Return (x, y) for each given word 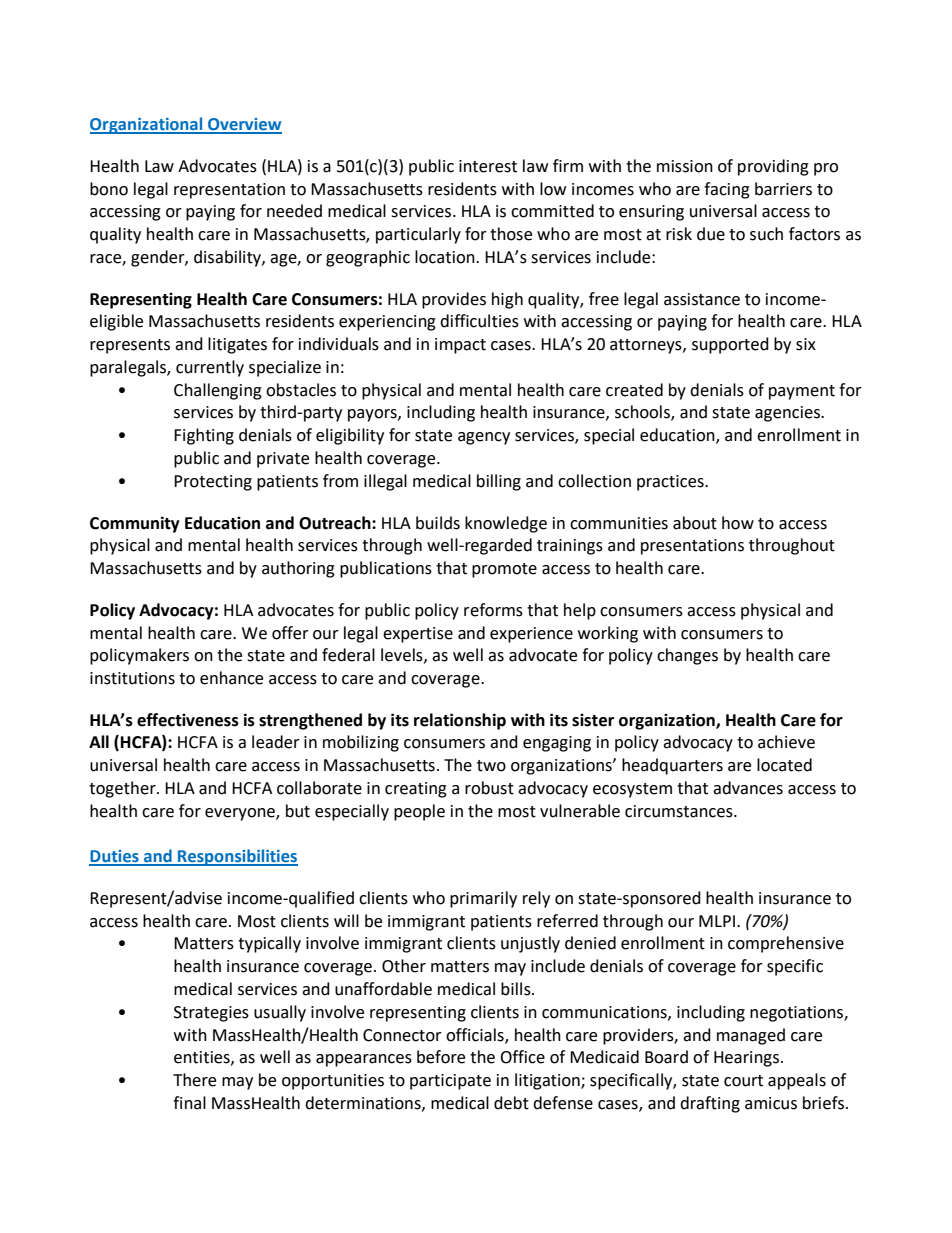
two (491, 766)
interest (488, 166)
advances (748, 788)
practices (671, 483)
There (194, 1080)
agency (484, 438)
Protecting (213, 483)
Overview (244, 125)
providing (773, 167)
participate (450, 1082)
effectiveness (188, 720)
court (743, 1081)
